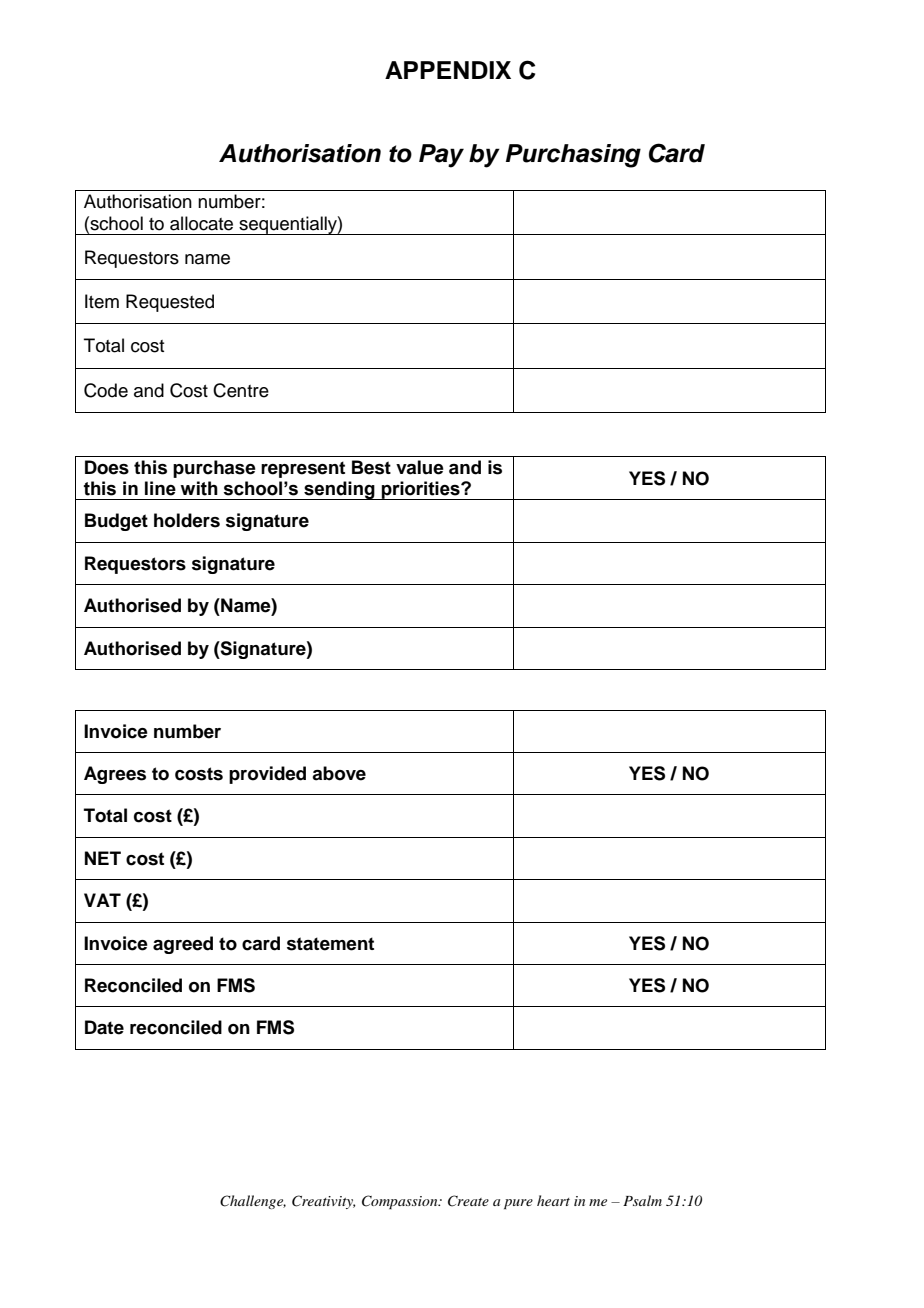 The image size is (924, 1308). I want to click on Compassion, so click(401, 1202).
